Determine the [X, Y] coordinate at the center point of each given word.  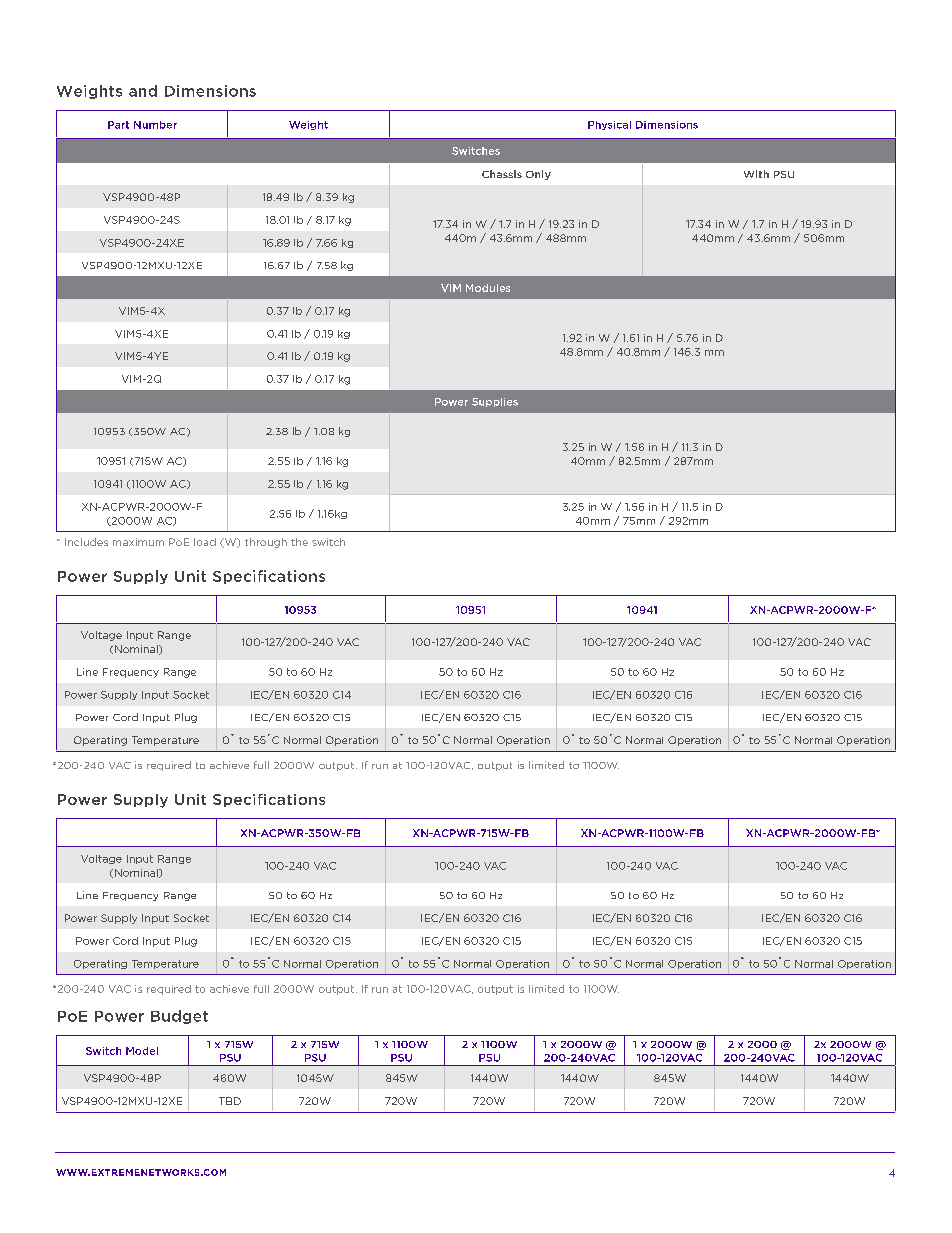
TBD [230, 1101]
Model [142, 1051]
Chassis [502, 174]
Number [155, 125]
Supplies [495, 402]
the [299, 542]
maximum [138, 542]
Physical [609, 125]
